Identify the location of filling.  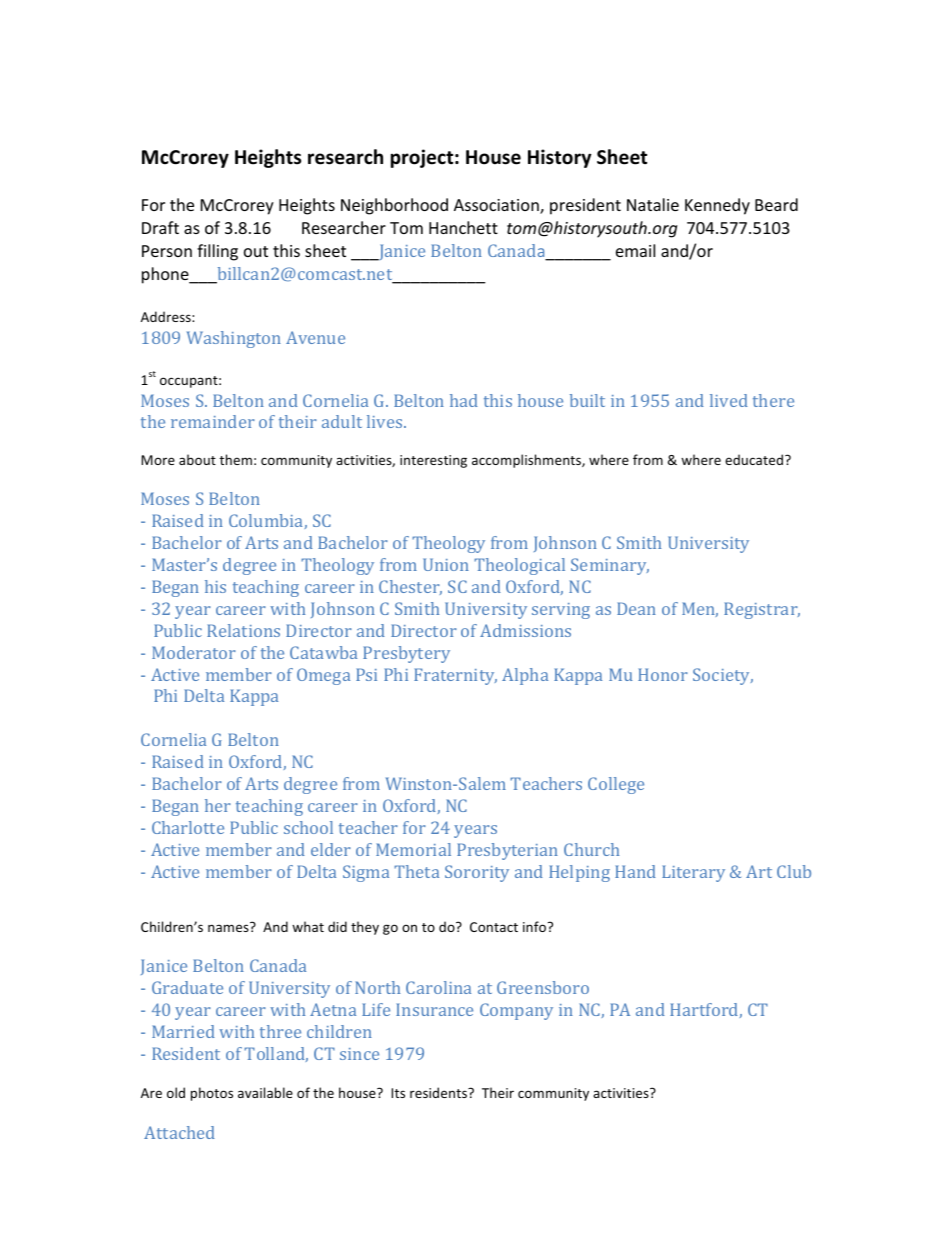
(217, 252).
